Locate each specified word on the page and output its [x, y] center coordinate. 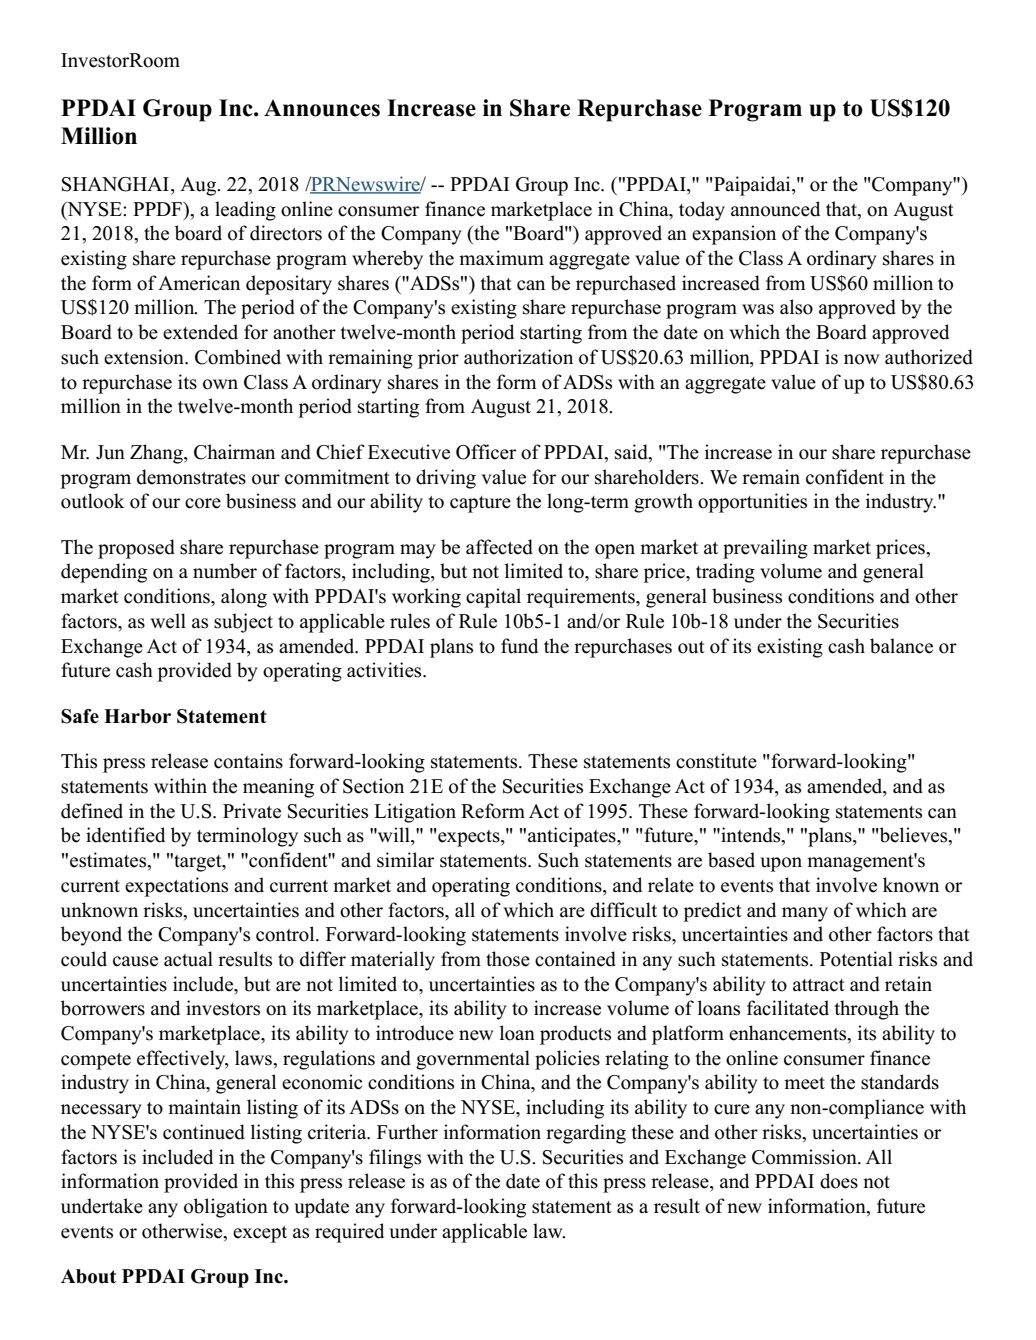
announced [775, 209]
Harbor [137, 716]
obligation [226, 1208]
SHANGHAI [117, 185]
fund [519, 646]
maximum [501, 258]
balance [901, 646]
